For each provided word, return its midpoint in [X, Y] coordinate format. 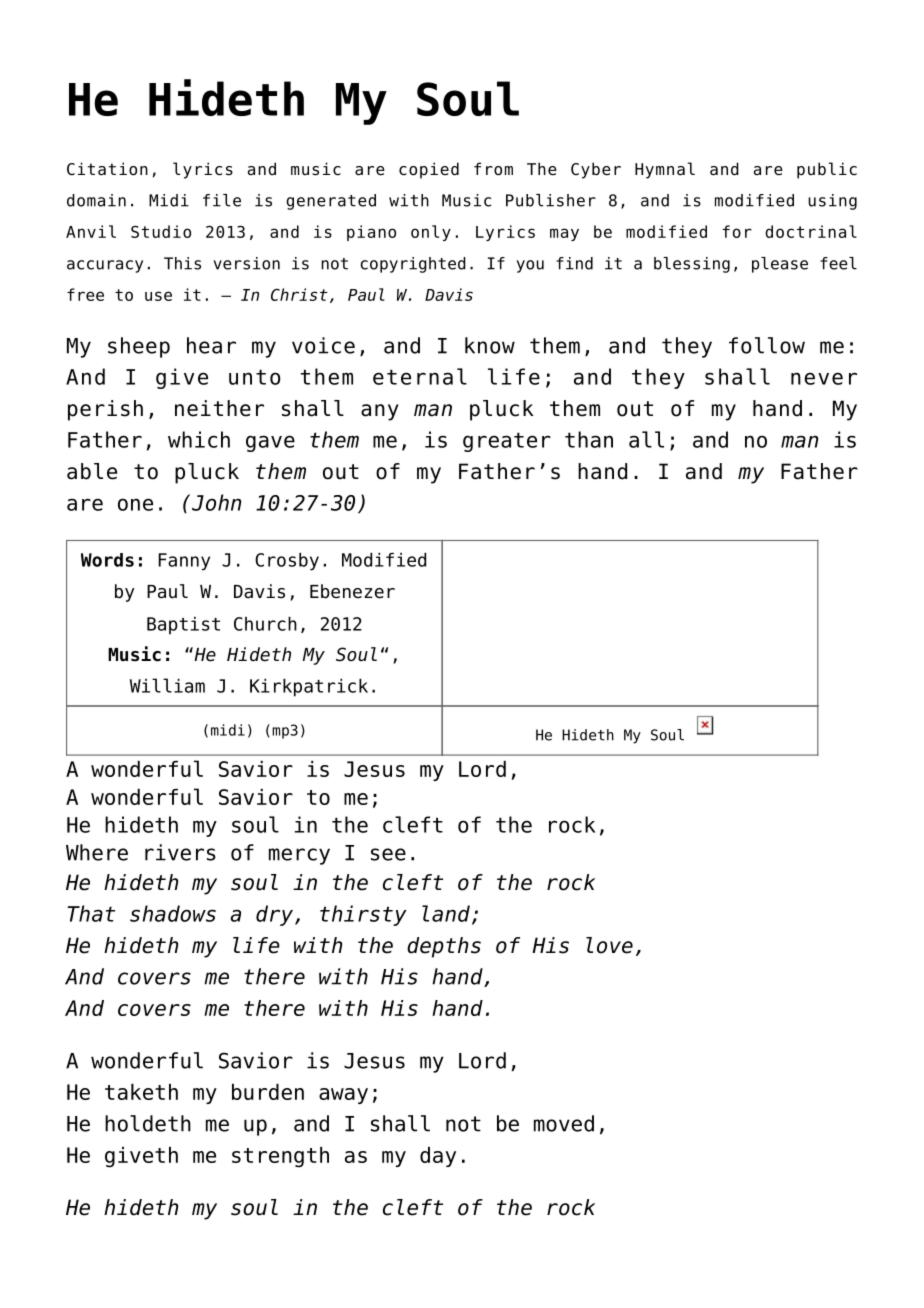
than [589, 439]
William [167, 685]
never [824, 378]
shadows [173, 913]
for [737, 231]
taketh [141, 1092]
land [446, 913]
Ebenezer [352, 591]
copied [429, 170]
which [199, 439]
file [222, 200]
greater [507, 442]
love [609, 945]
